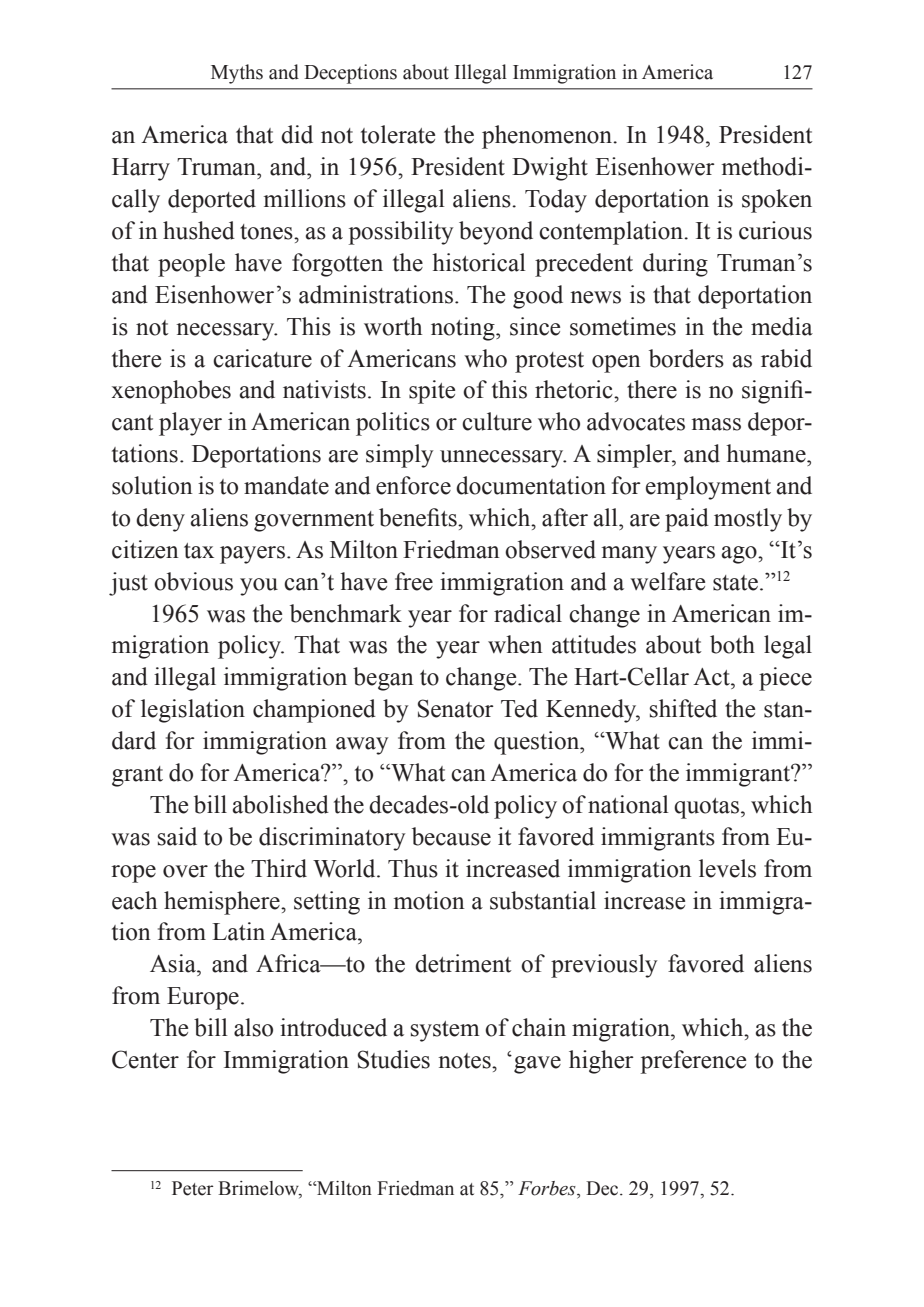 Image resolution: width=924 pixels, height=1307 pixels. What do you see at coordinates (706, 808) in the screenshot?
I see `quotas` at bounding box center [706, 808].
